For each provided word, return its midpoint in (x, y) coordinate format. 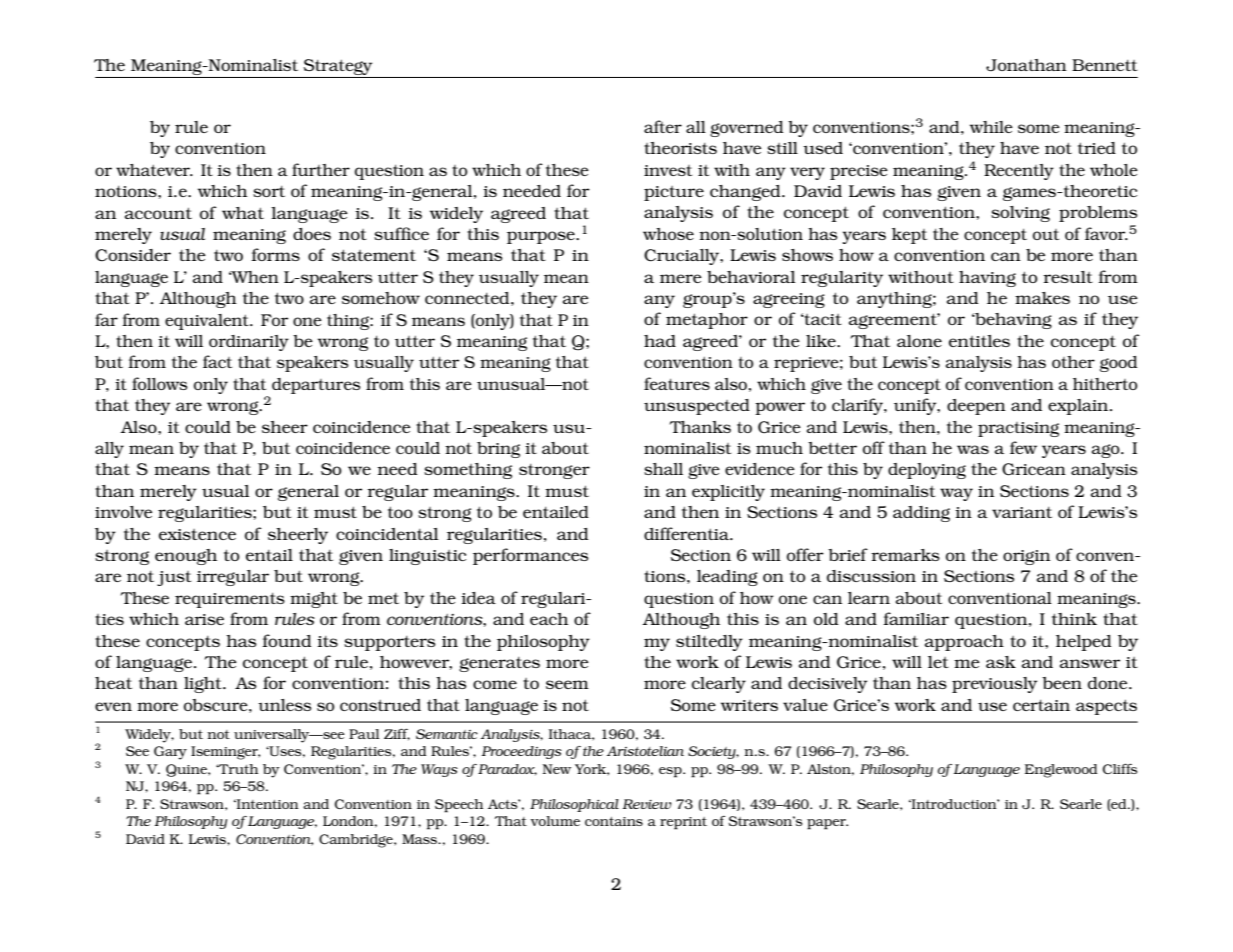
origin (1027, 557)
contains (614, 821)
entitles (979, 341)
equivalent (208, 322)
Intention (267, 804)
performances (531, 556)
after (663, 126)
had (660, 341)
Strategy (338, 67)
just (174, 578)
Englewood (1061, 771)
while (991, 127)
